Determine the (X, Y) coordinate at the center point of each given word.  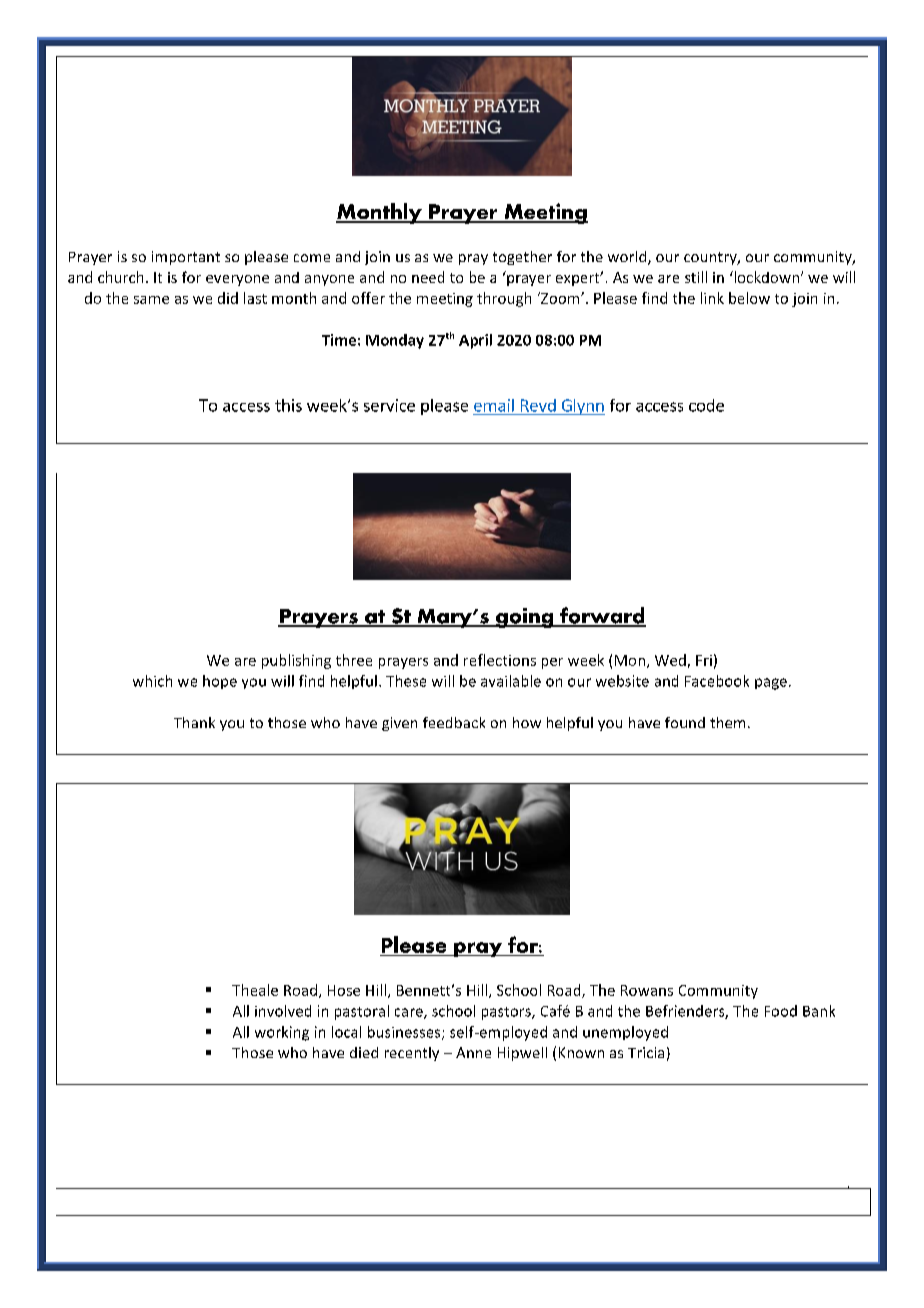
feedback (454, 722)
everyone (237, 280)
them (727, 722)
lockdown (765, 277)
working (282, 1033)
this (288, 405)
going (524, 618)
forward (602, 616)
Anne (473, 1052)
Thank (194, 722)
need (428, 277)
